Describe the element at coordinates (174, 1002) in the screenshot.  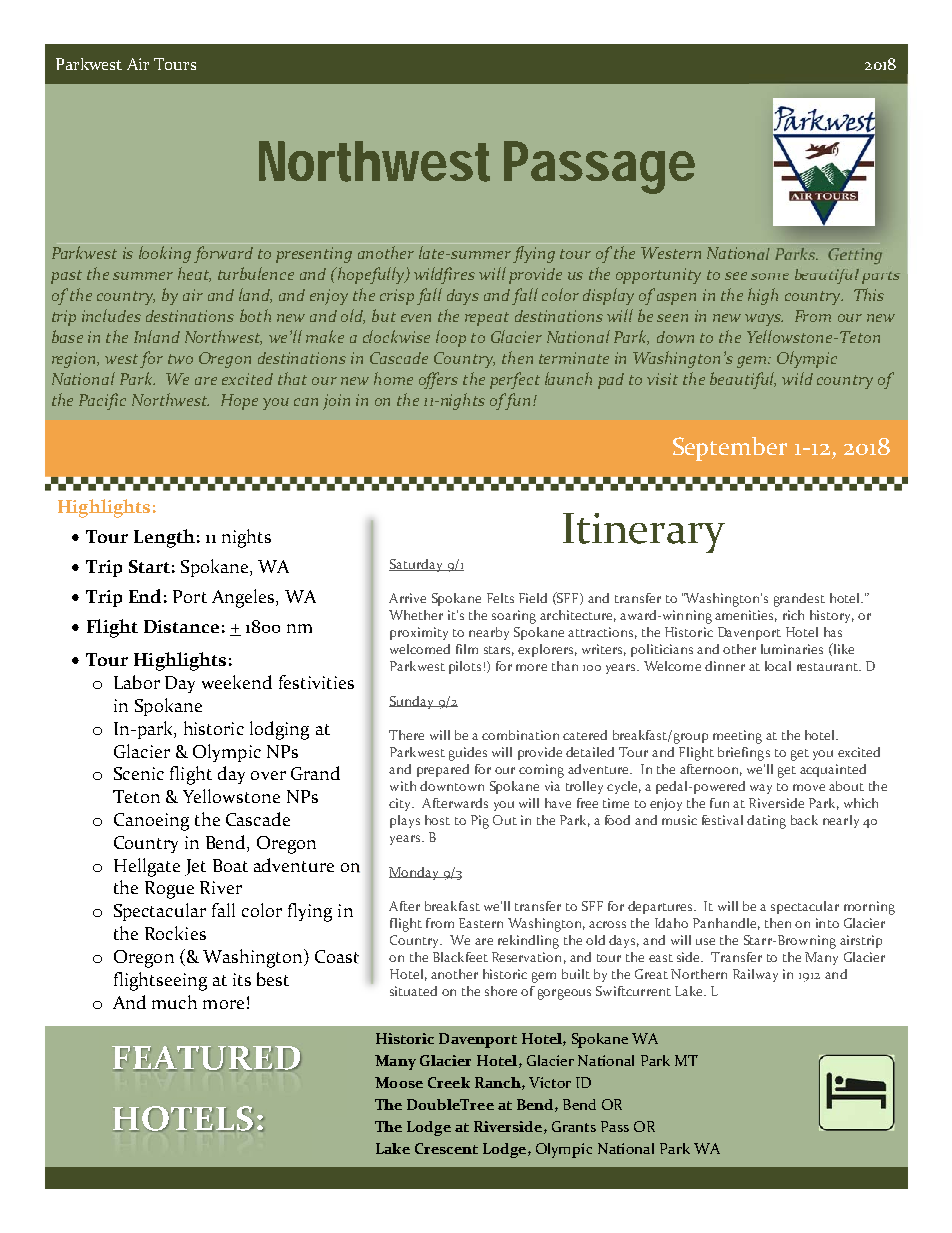
I see `much` at that location.
